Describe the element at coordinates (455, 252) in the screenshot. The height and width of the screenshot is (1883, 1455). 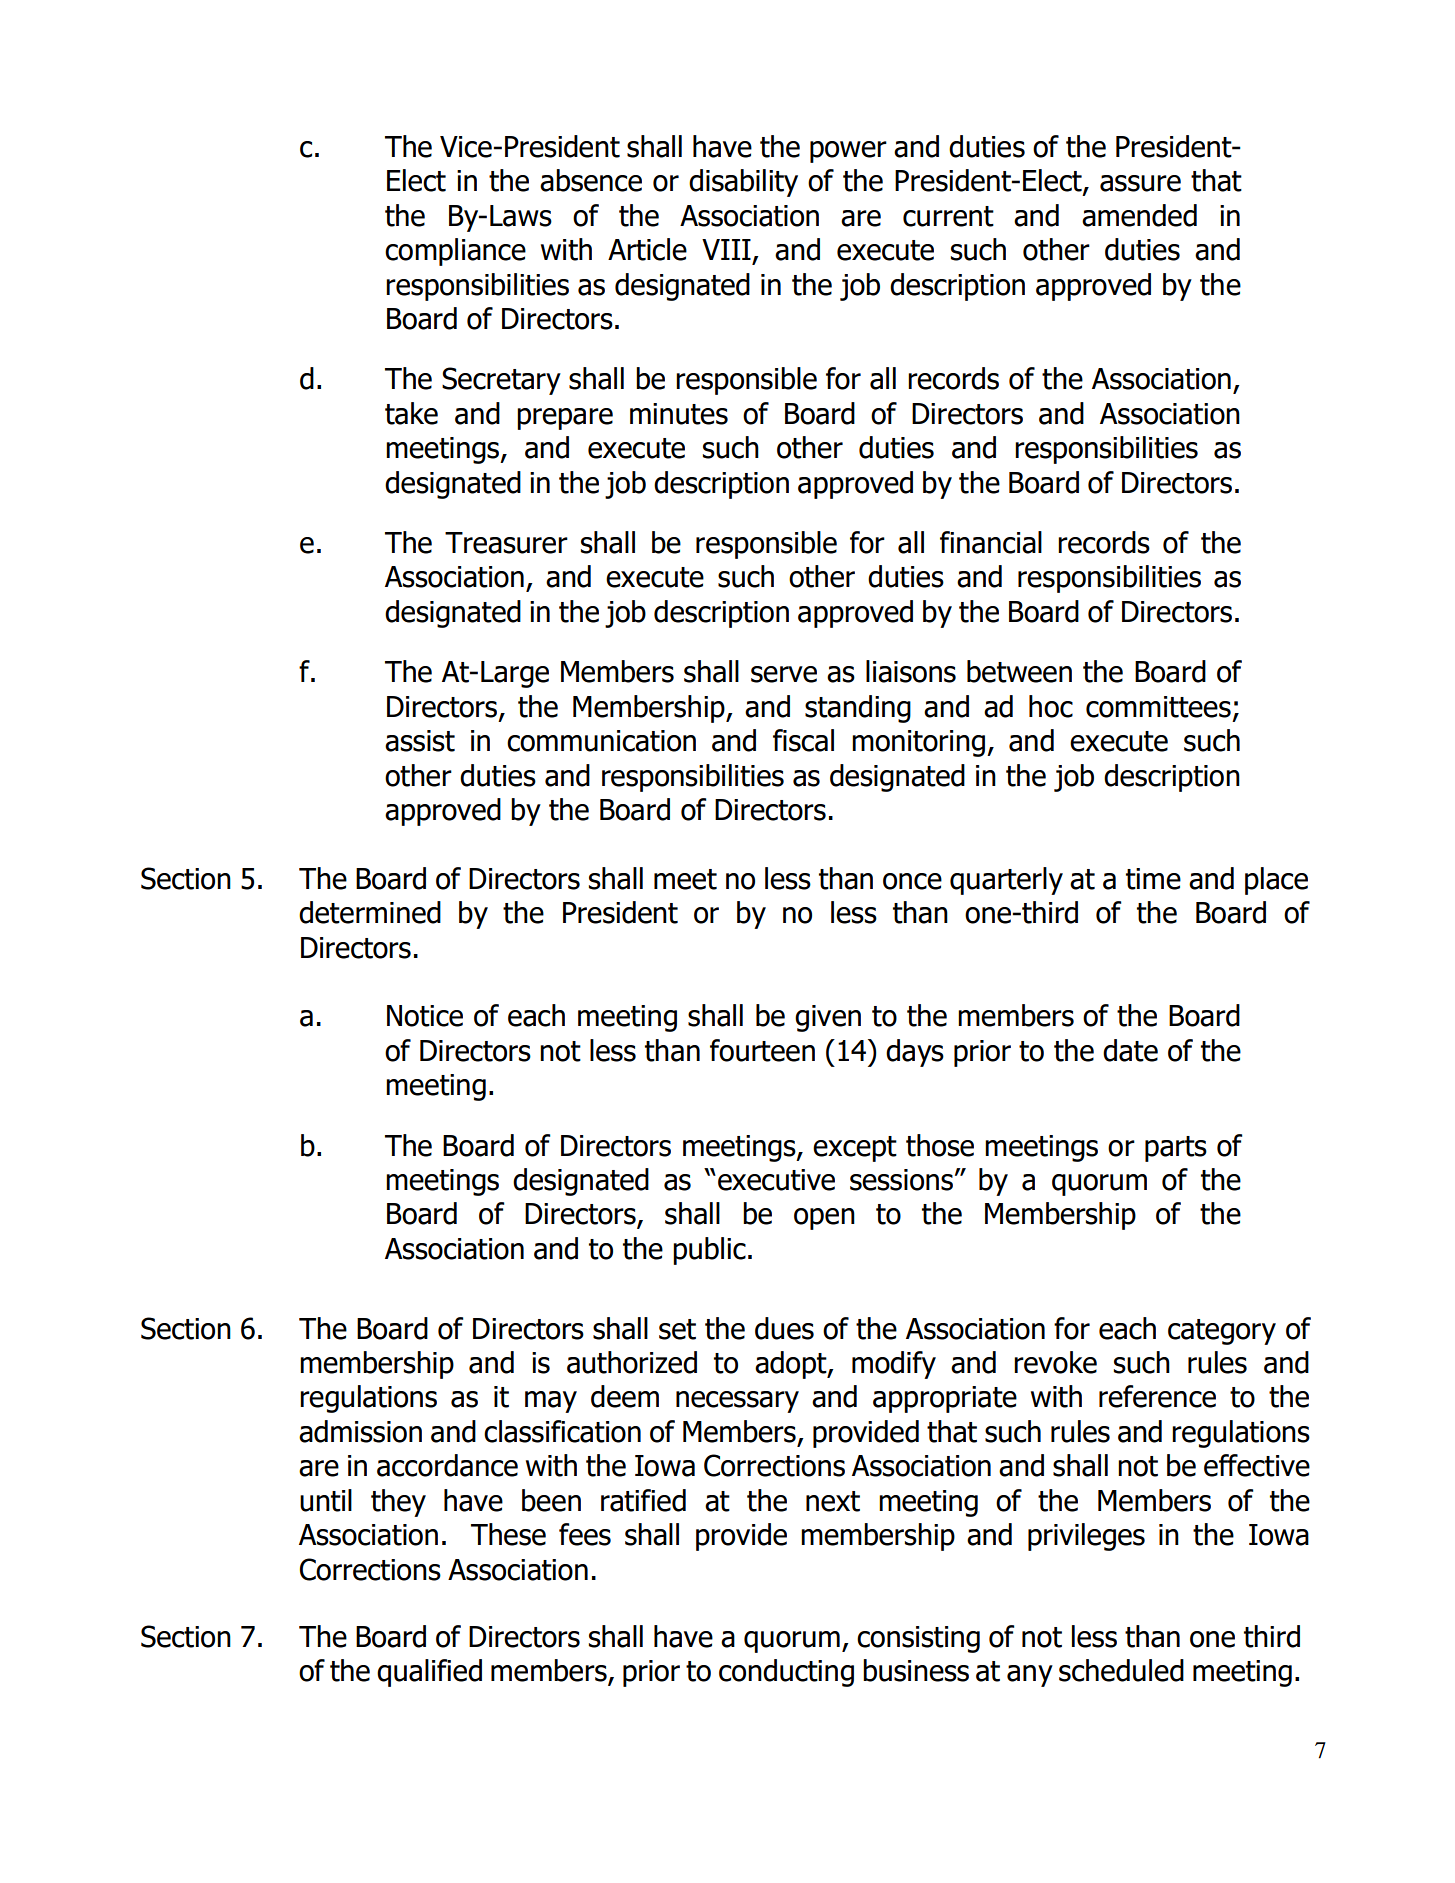
I see `compliance` at that location.
